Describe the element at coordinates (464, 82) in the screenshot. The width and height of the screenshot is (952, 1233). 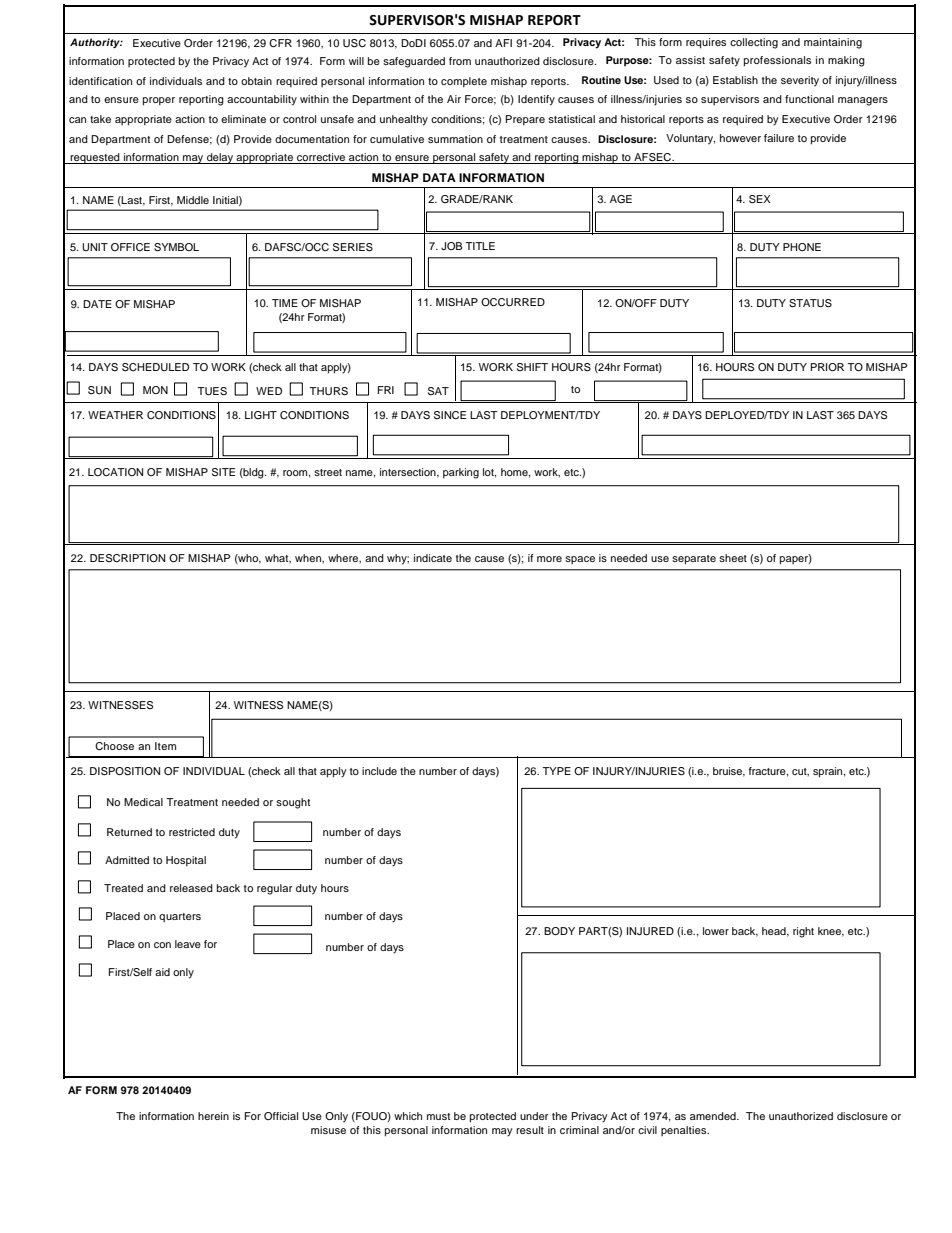
I see `complete` at that location.
